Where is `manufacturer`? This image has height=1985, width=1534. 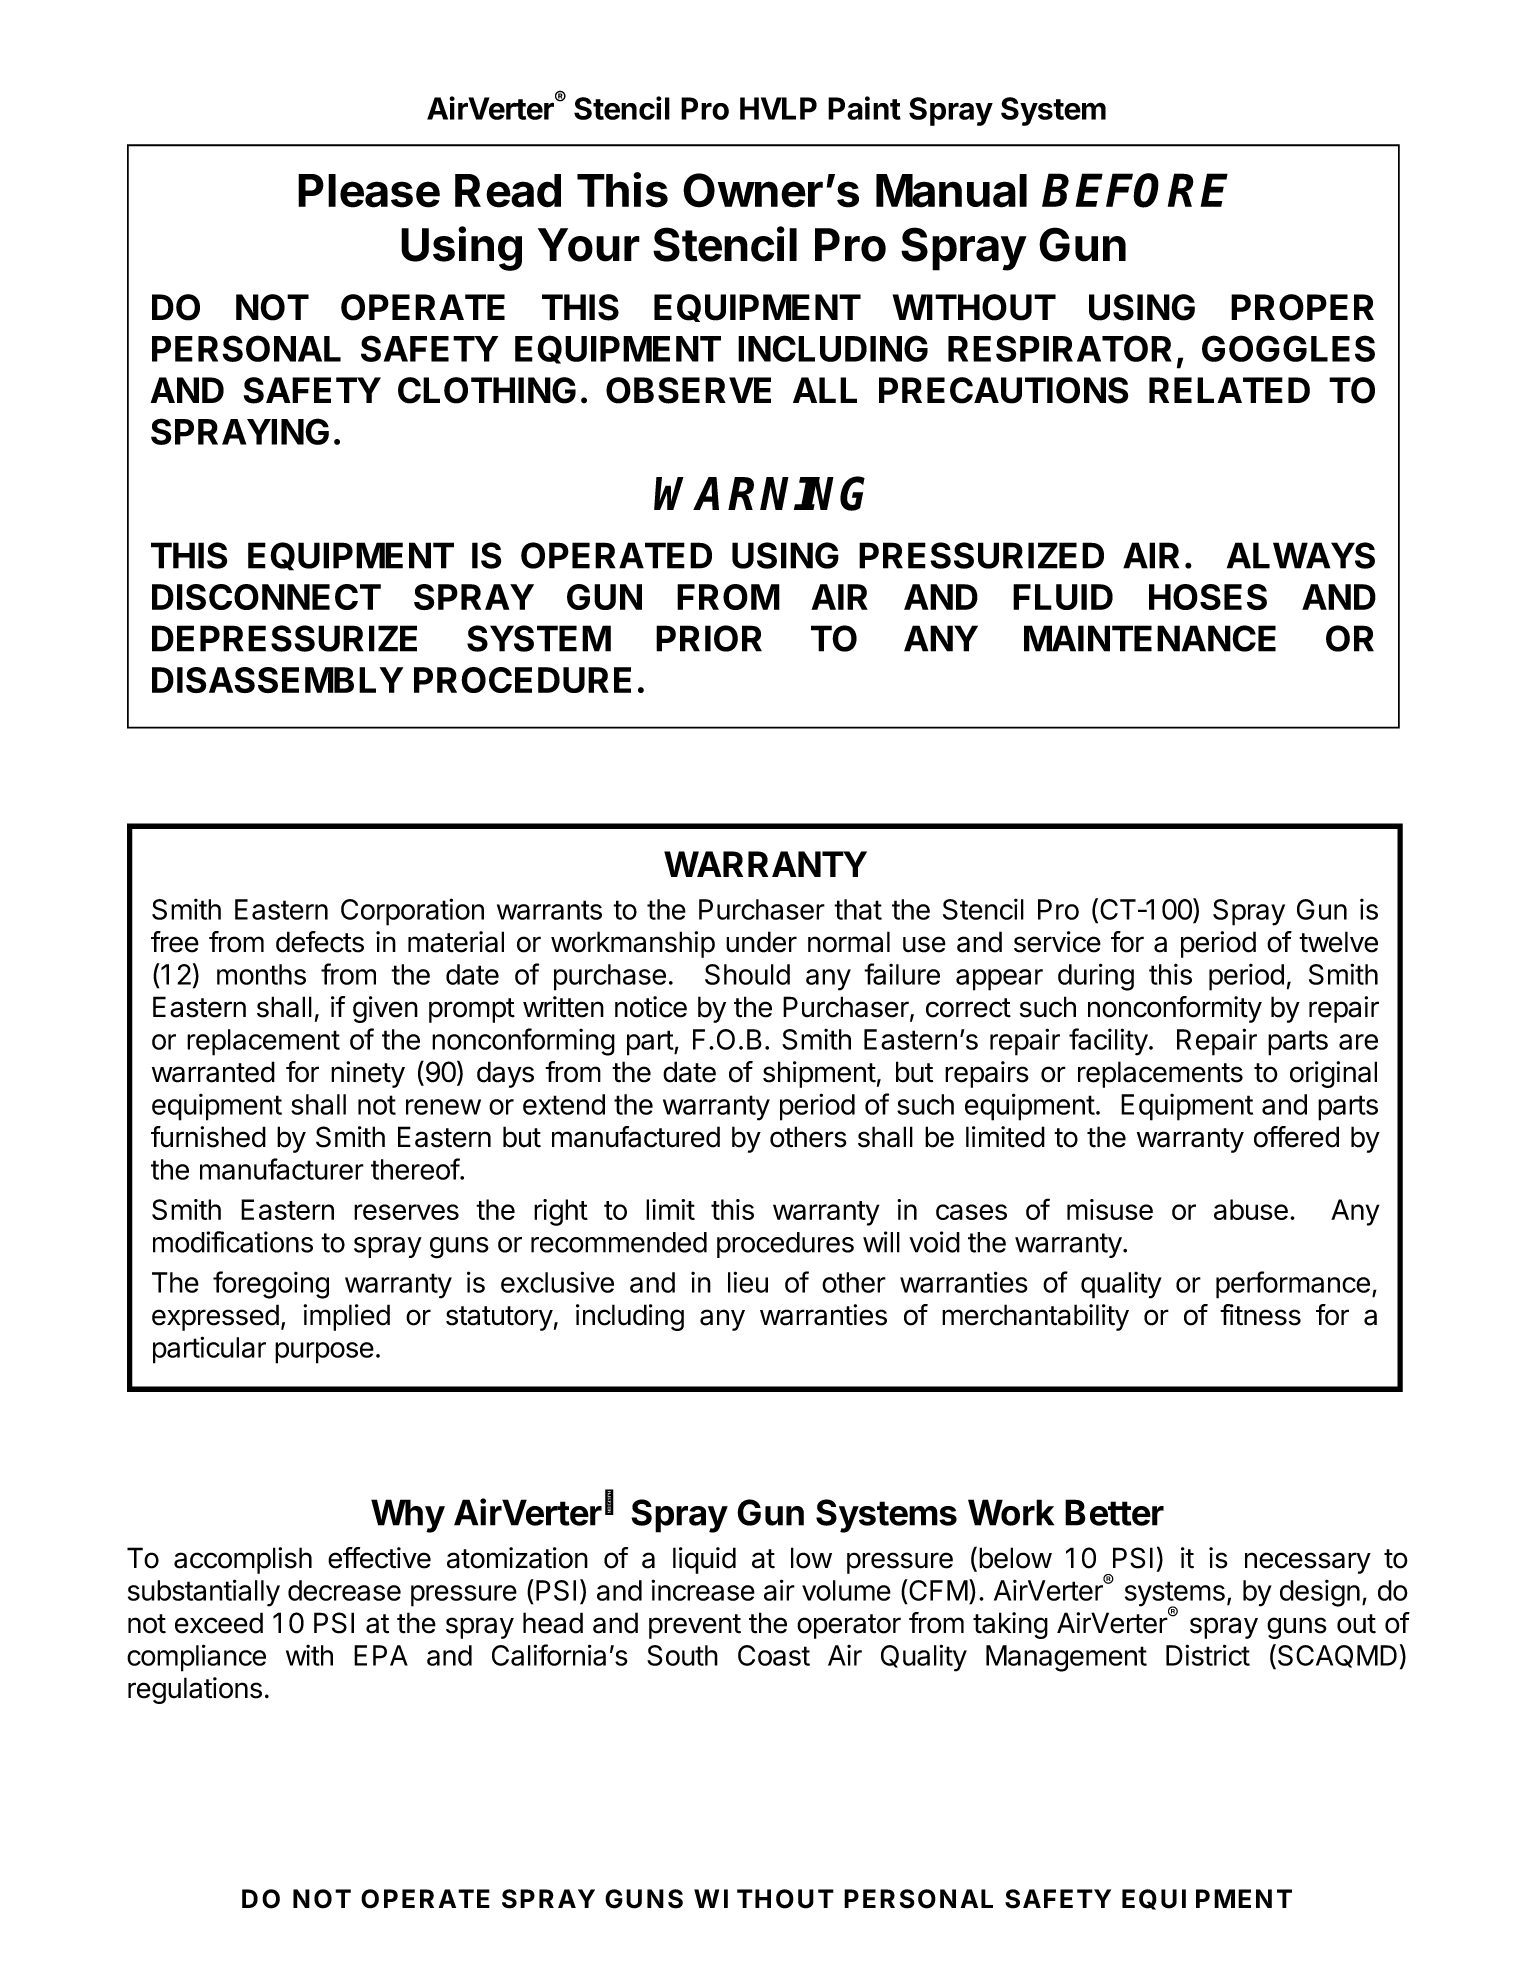
manufacturer is located at coordinates (282, 1169).
